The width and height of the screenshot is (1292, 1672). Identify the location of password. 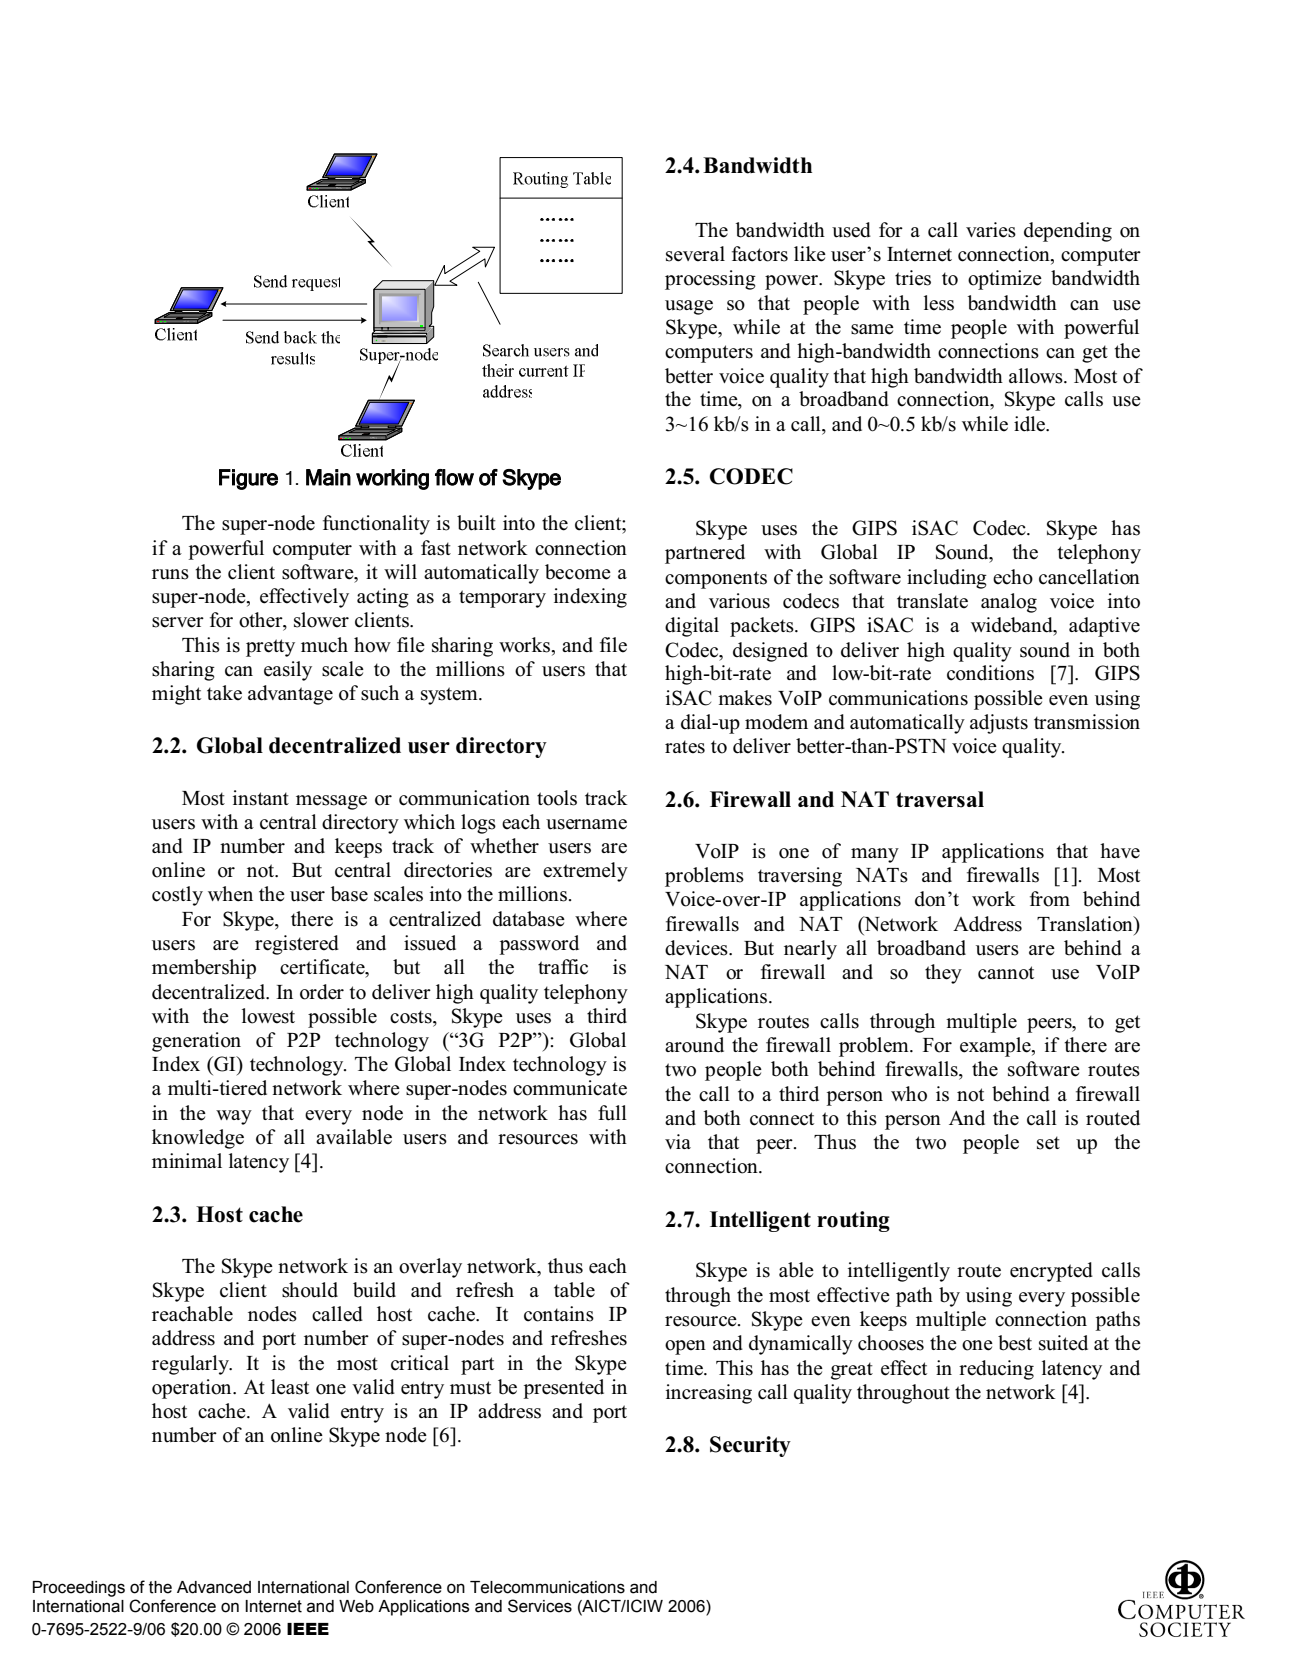
(539, 945).
